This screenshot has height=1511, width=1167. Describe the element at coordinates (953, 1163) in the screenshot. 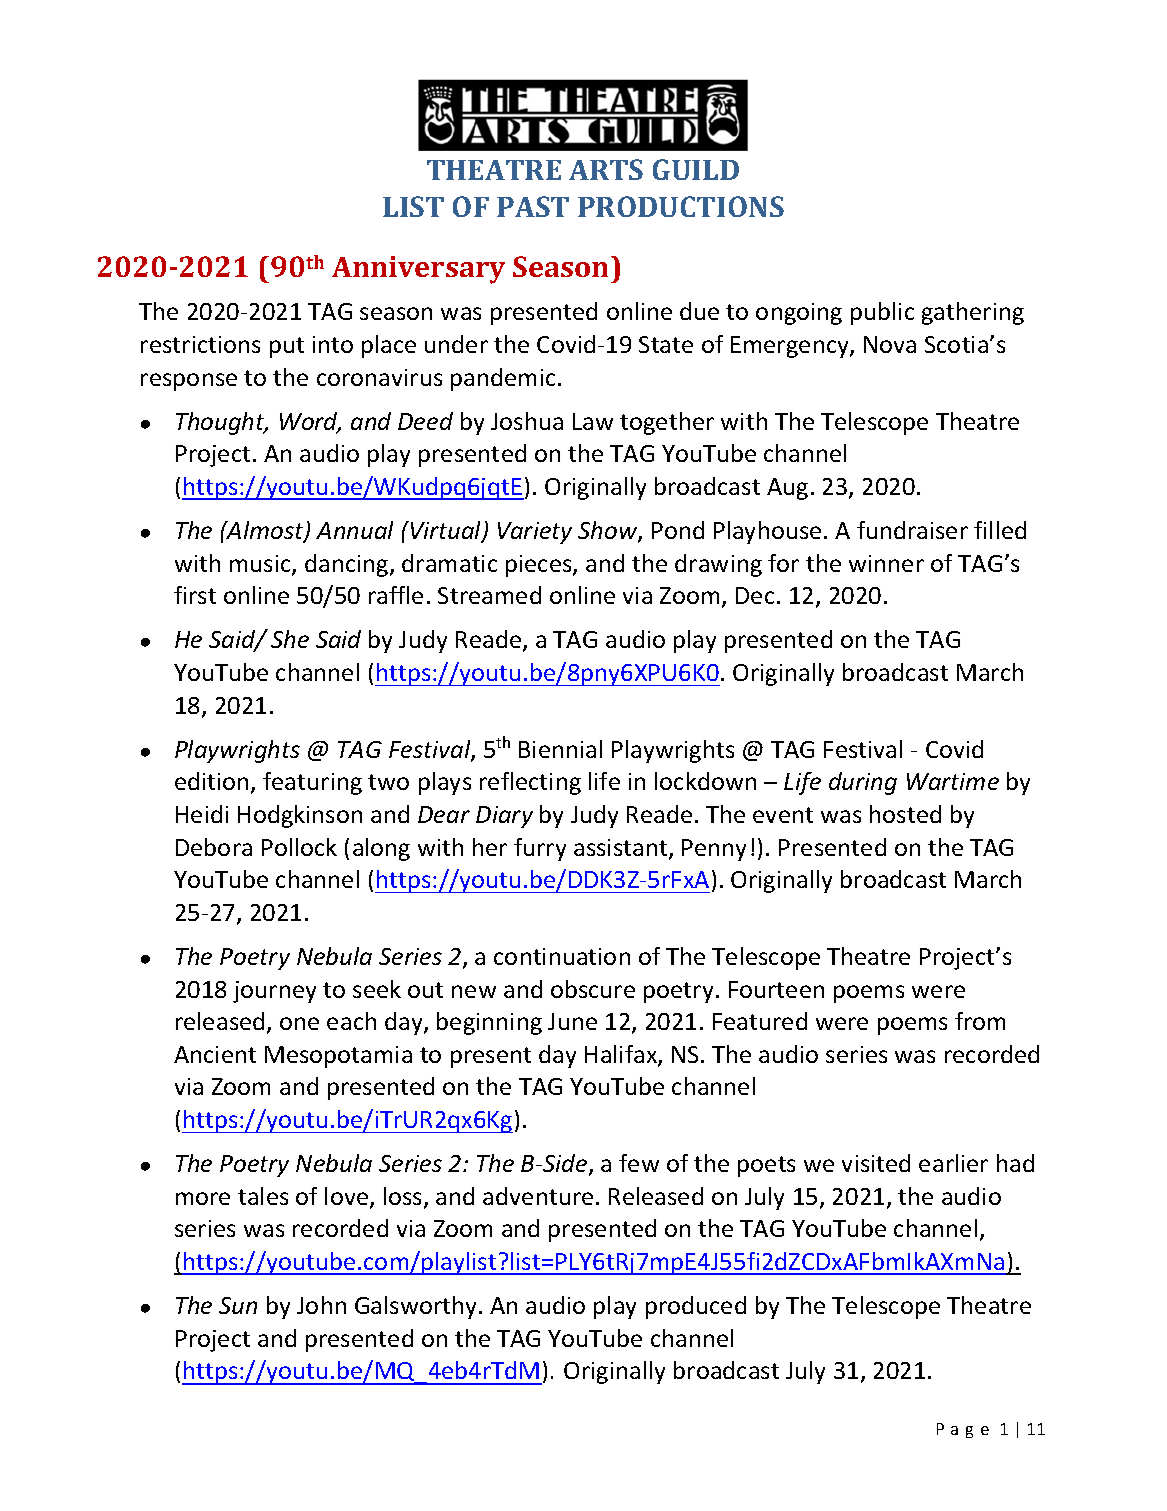

I see `earlier` at that location.
